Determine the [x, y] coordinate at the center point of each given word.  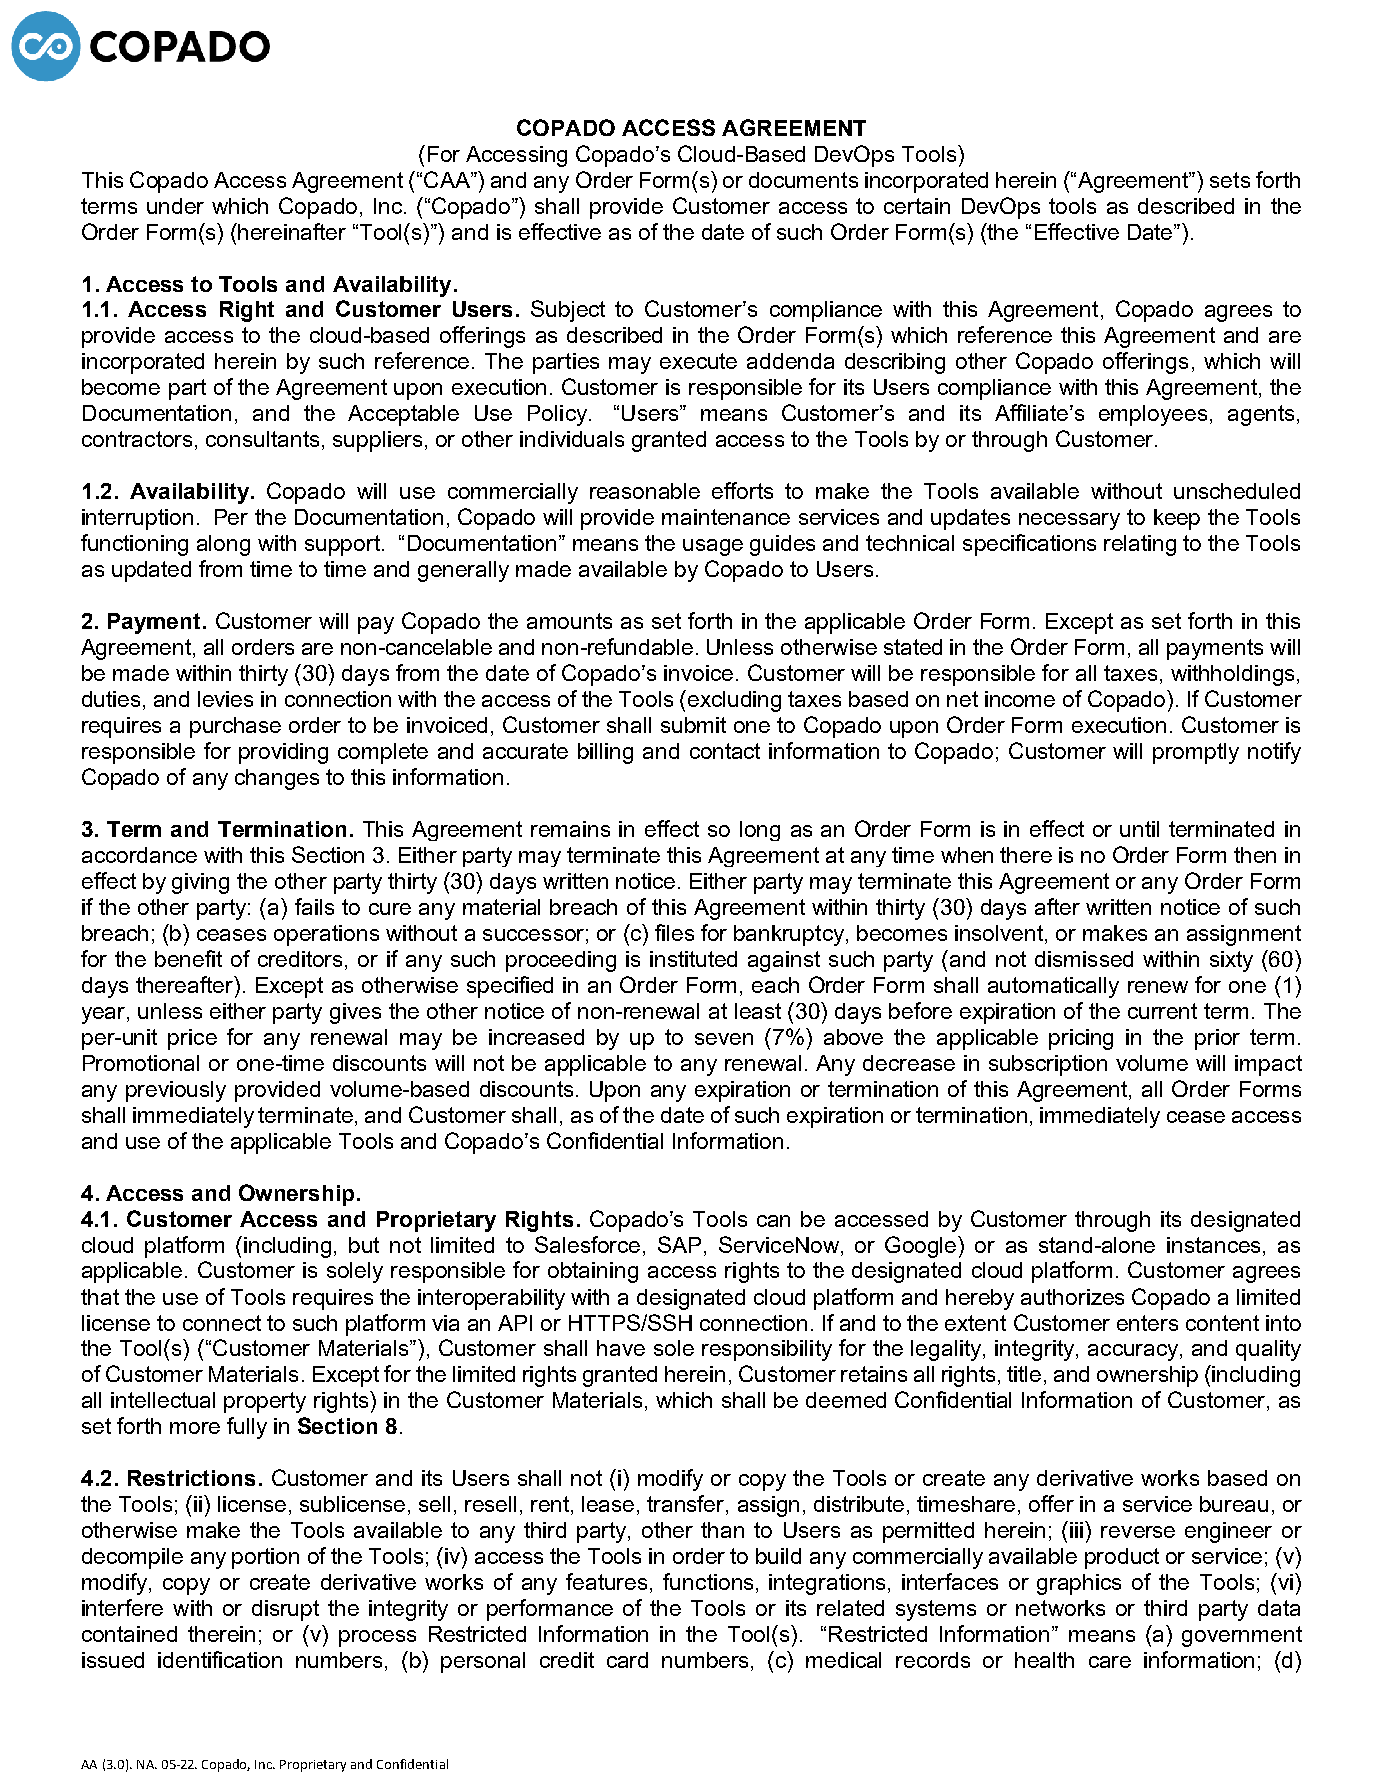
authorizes [1072, 1297]
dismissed [1084, 959]
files [674, 932]
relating [1140, 545]
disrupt [285, 1610]
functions [708, 1581]
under [175, 206]
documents [803, 180]
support [342, 545]
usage [713, 547]
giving [200, 883]
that [100, 1297]
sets [1230, 180]
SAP [679, 1244]
